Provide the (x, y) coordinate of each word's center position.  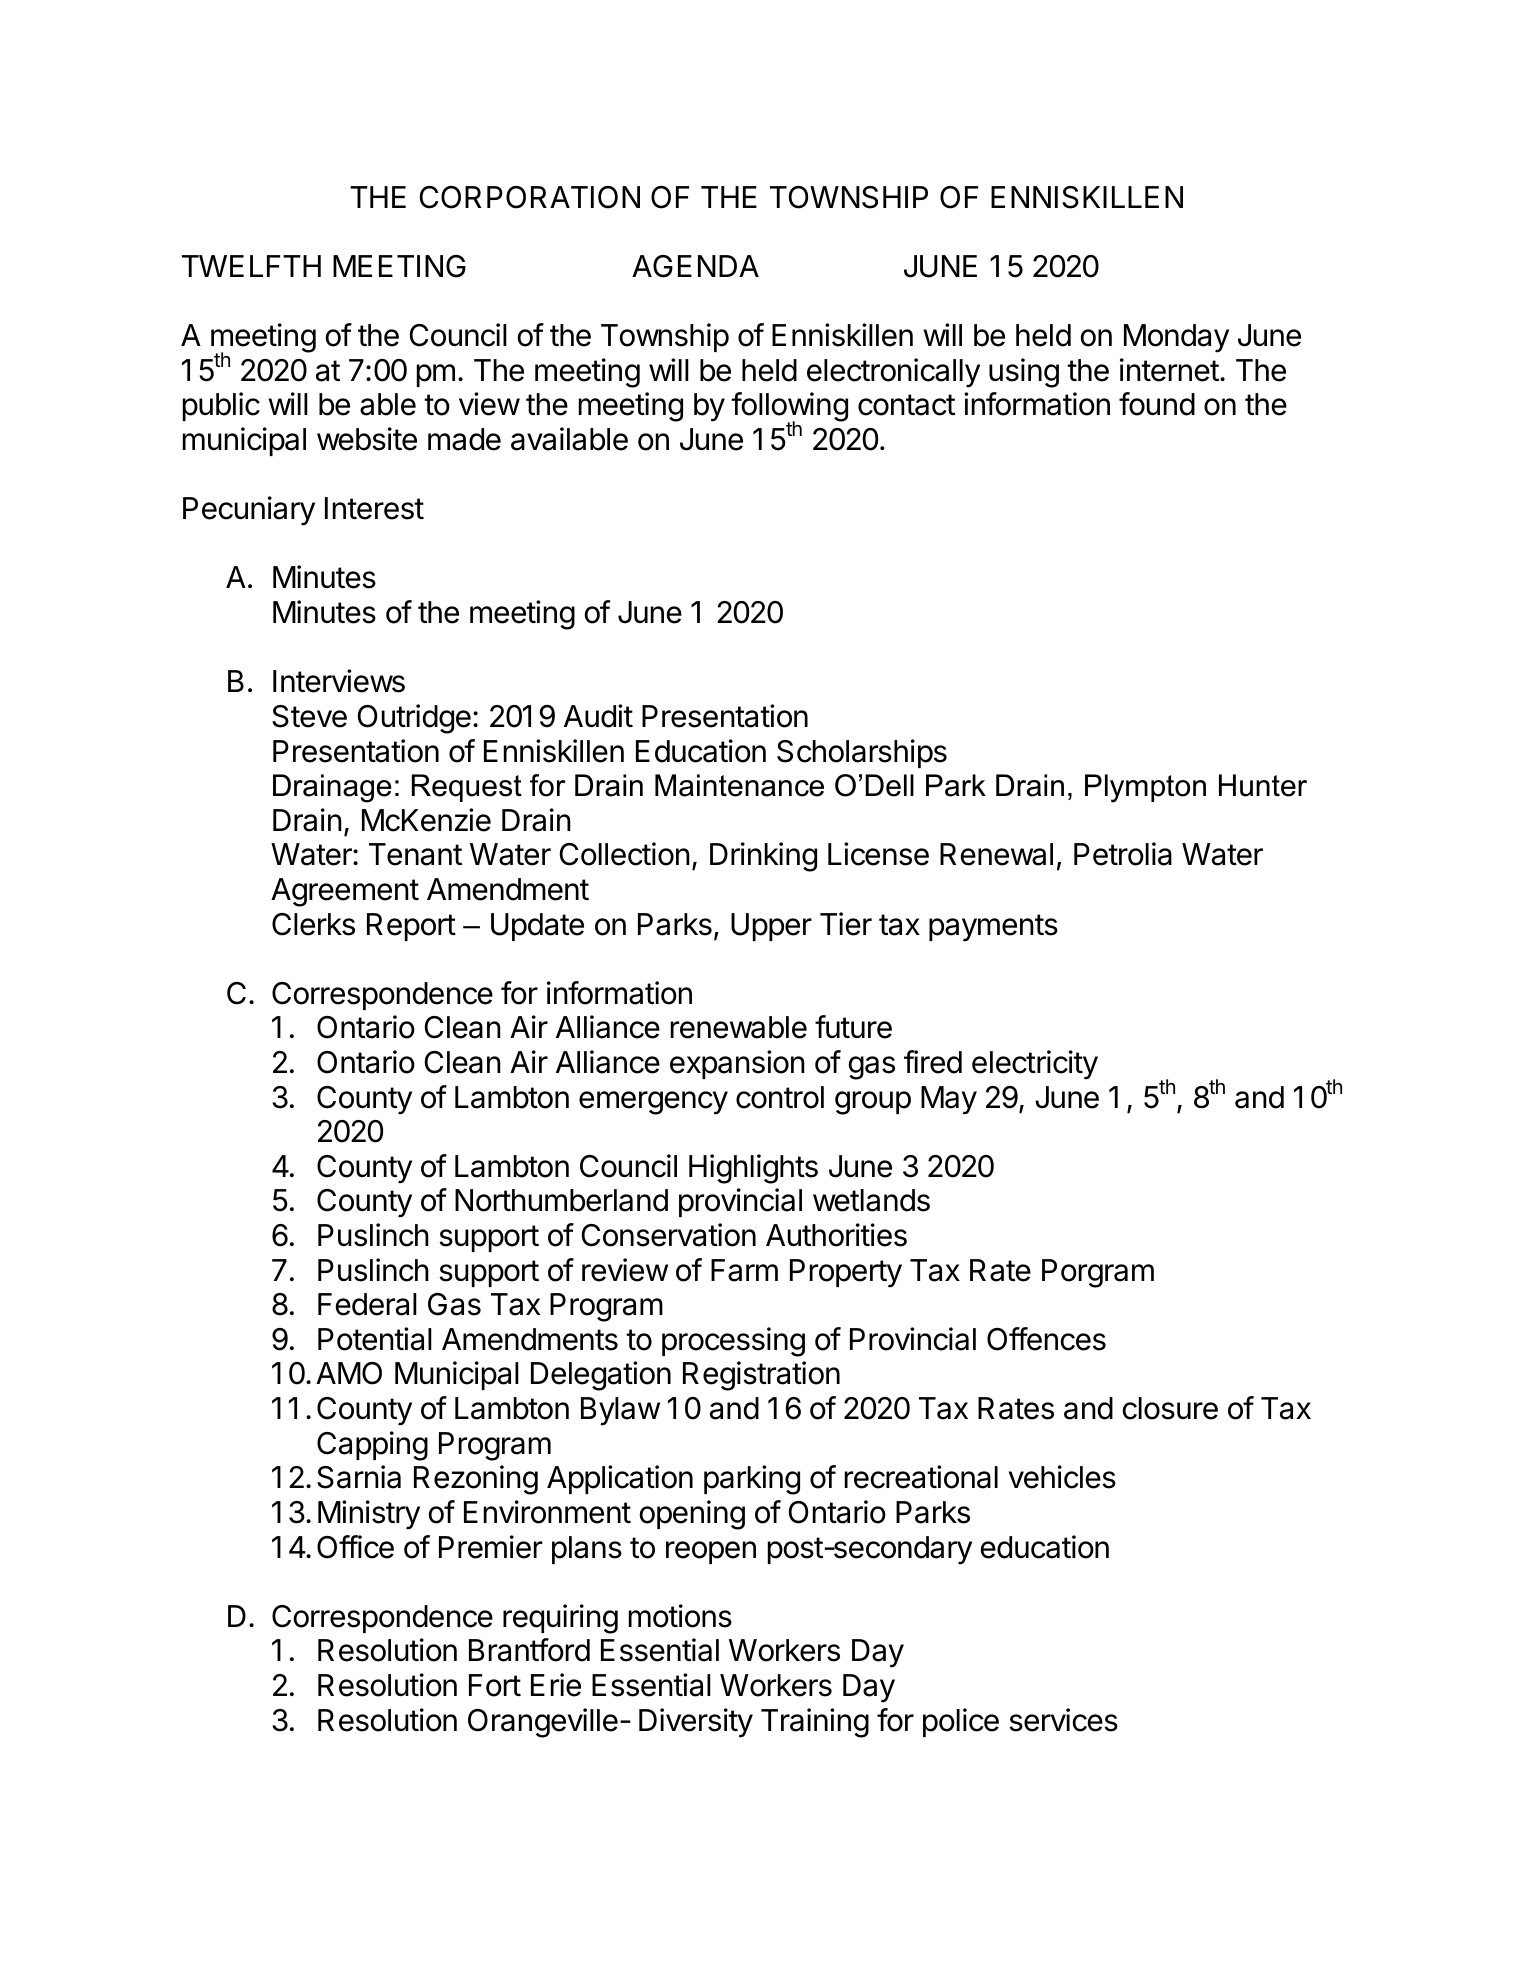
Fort (495, 1685)
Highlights (753, 1169)
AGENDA (695, 266)
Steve (309, 716)
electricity (1035, 1065)
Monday (1176, 338)
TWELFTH (251, 266)
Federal (367, 1304)
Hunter (1263, 785)
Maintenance (739, 785)
